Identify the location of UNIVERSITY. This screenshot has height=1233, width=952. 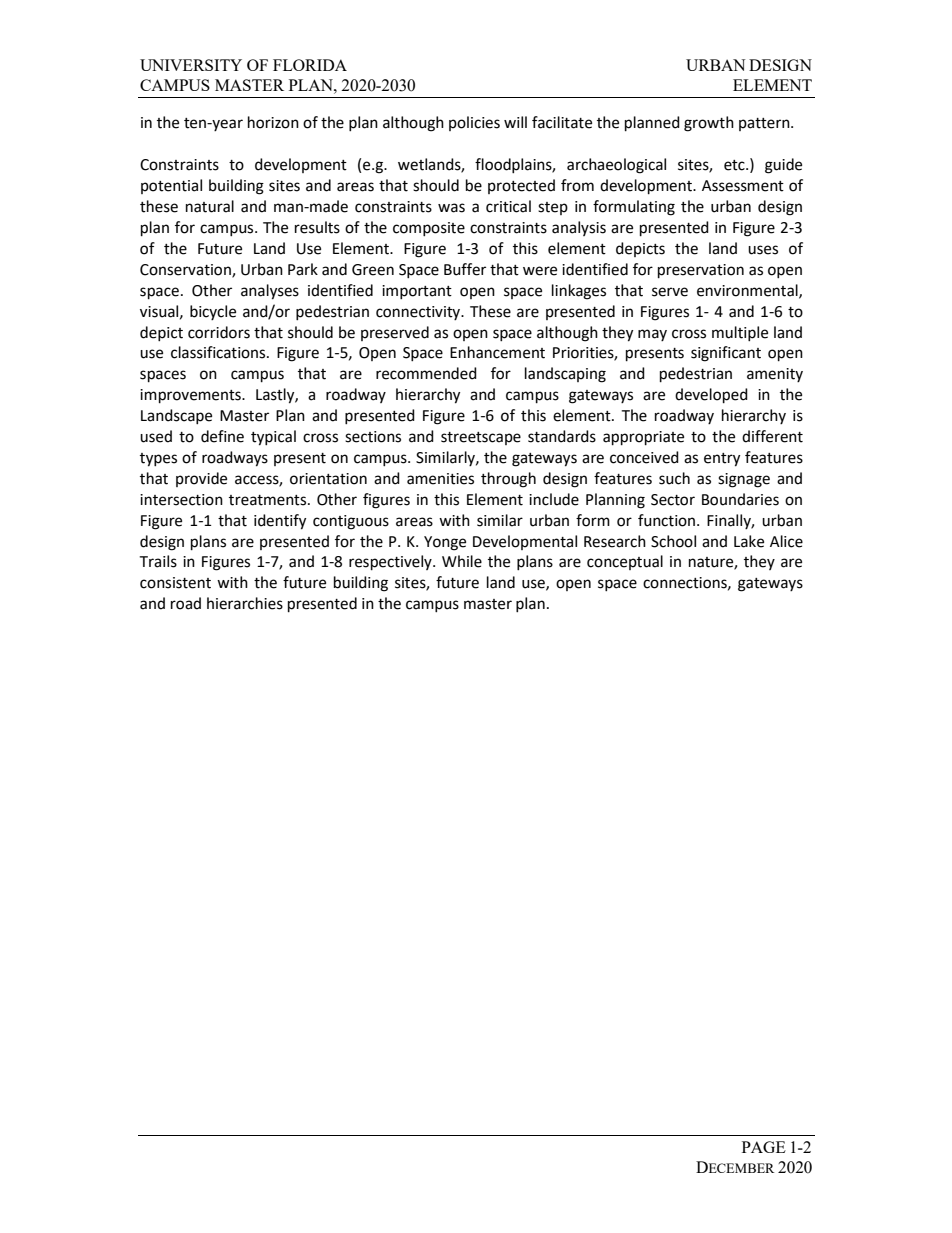
(191, 65).
